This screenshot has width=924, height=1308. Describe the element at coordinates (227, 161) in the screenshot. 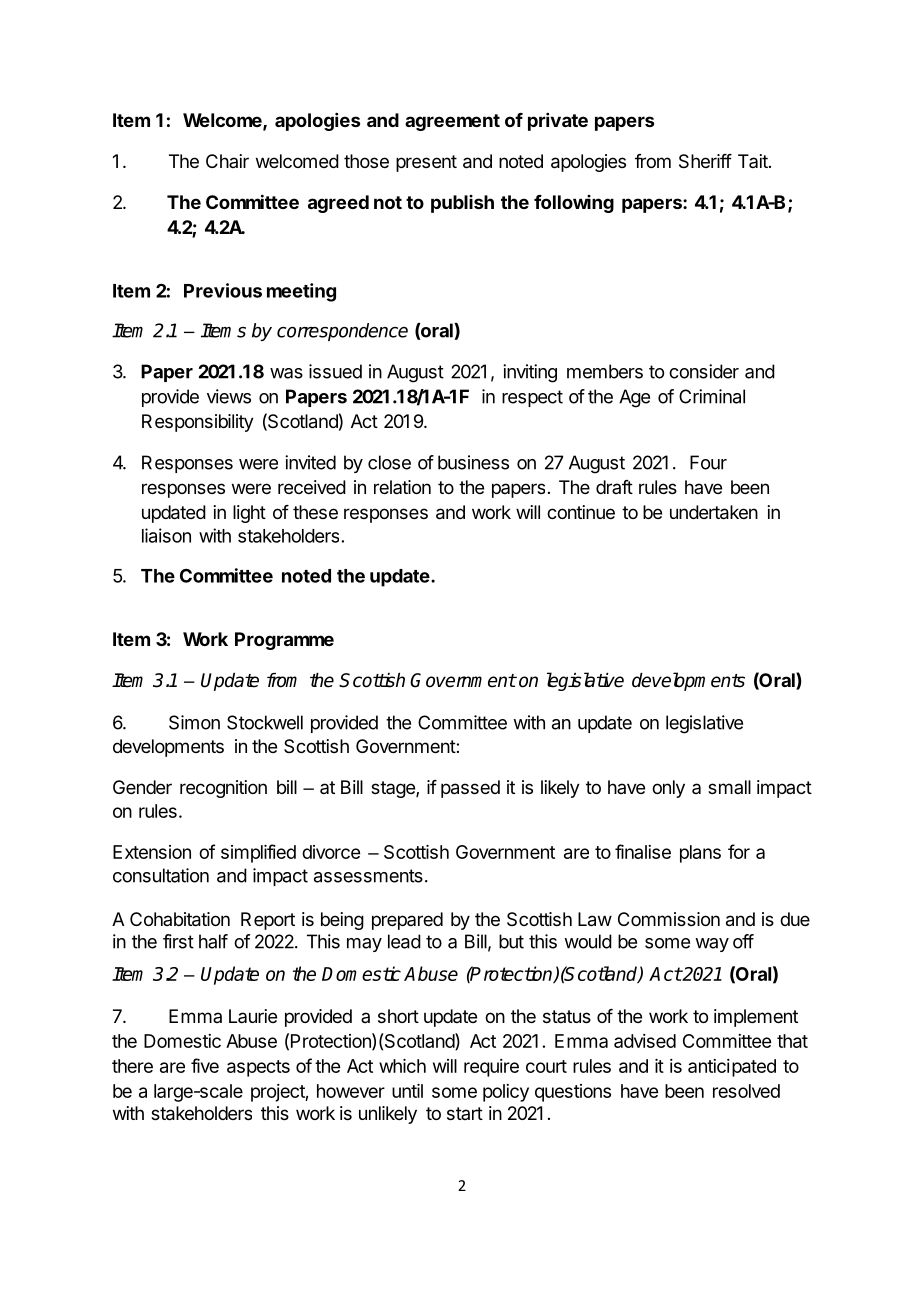

I see `Chair` at that location.
